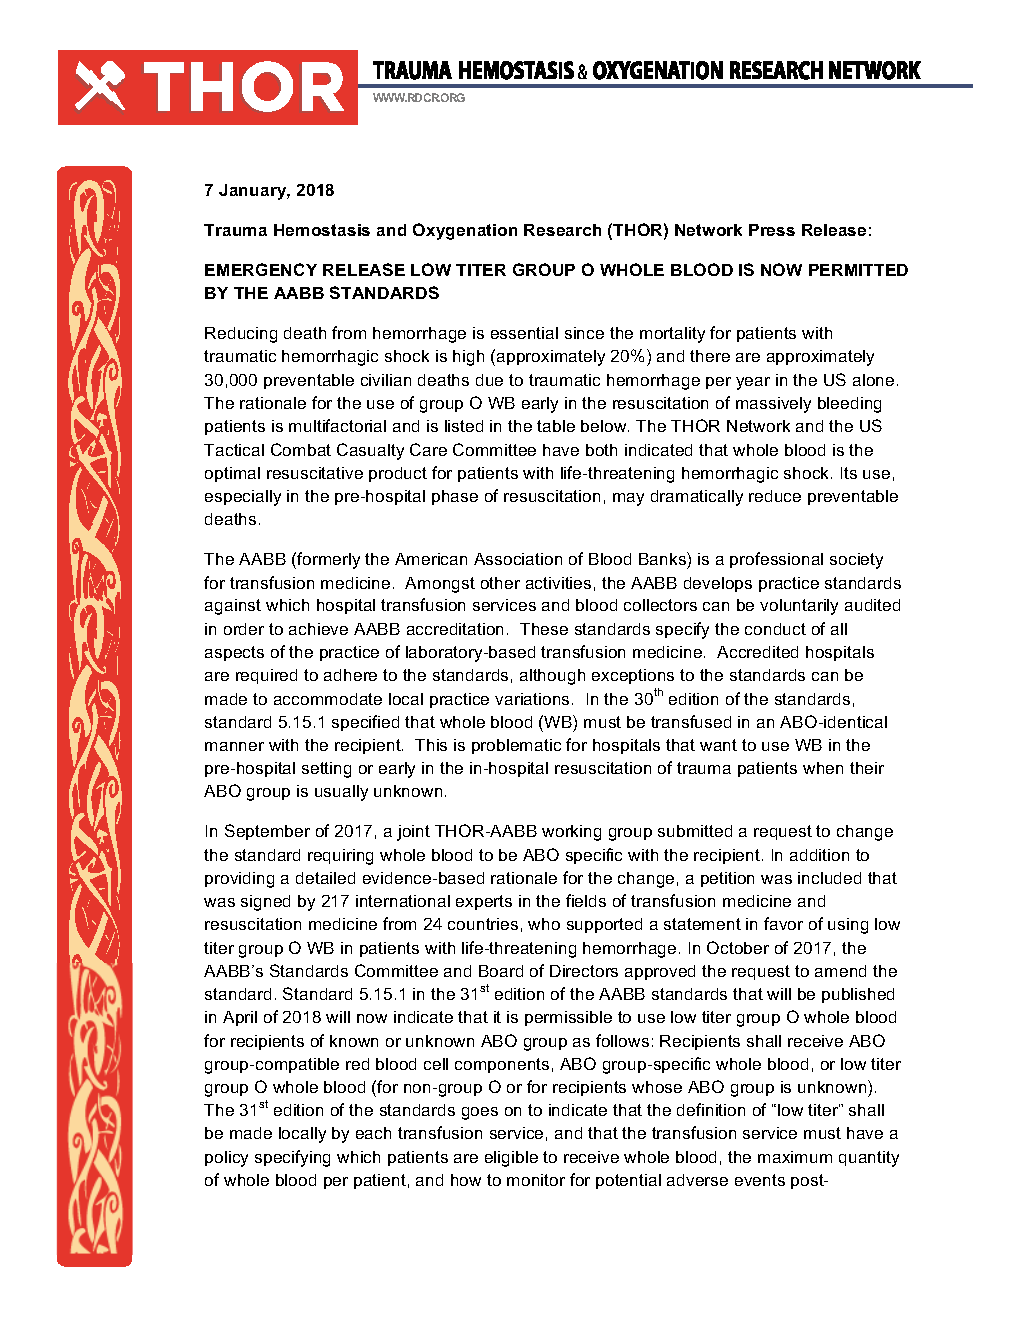 Image resolution: width=1024 pixels, height=1325 pixels. What do you see at coordinates (571, 833) in the page?
I see `working` at bounding box center [571, 833].
